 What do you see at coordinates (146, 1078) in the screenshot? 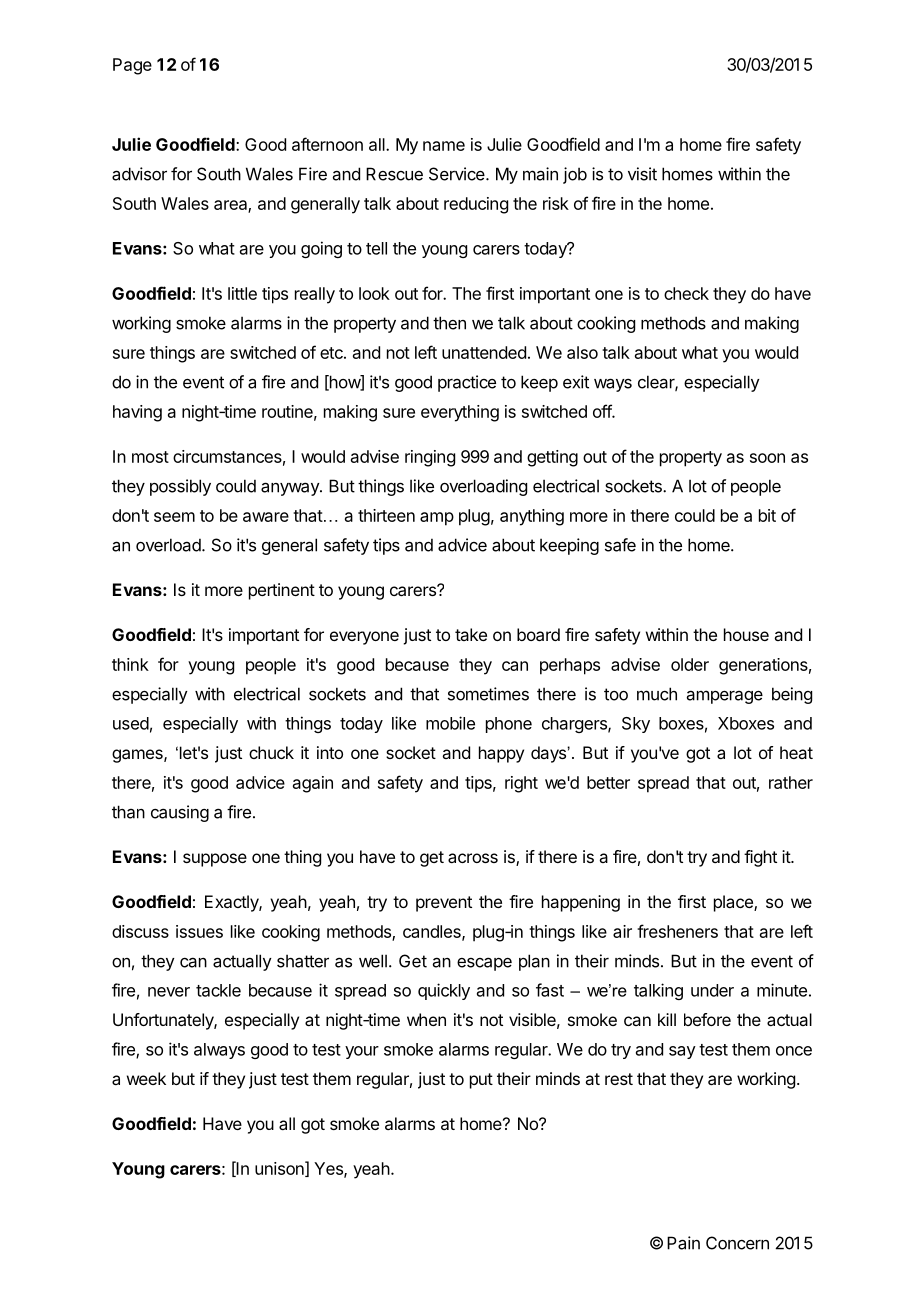
I see `week` at bounding box center [146, 1078].
